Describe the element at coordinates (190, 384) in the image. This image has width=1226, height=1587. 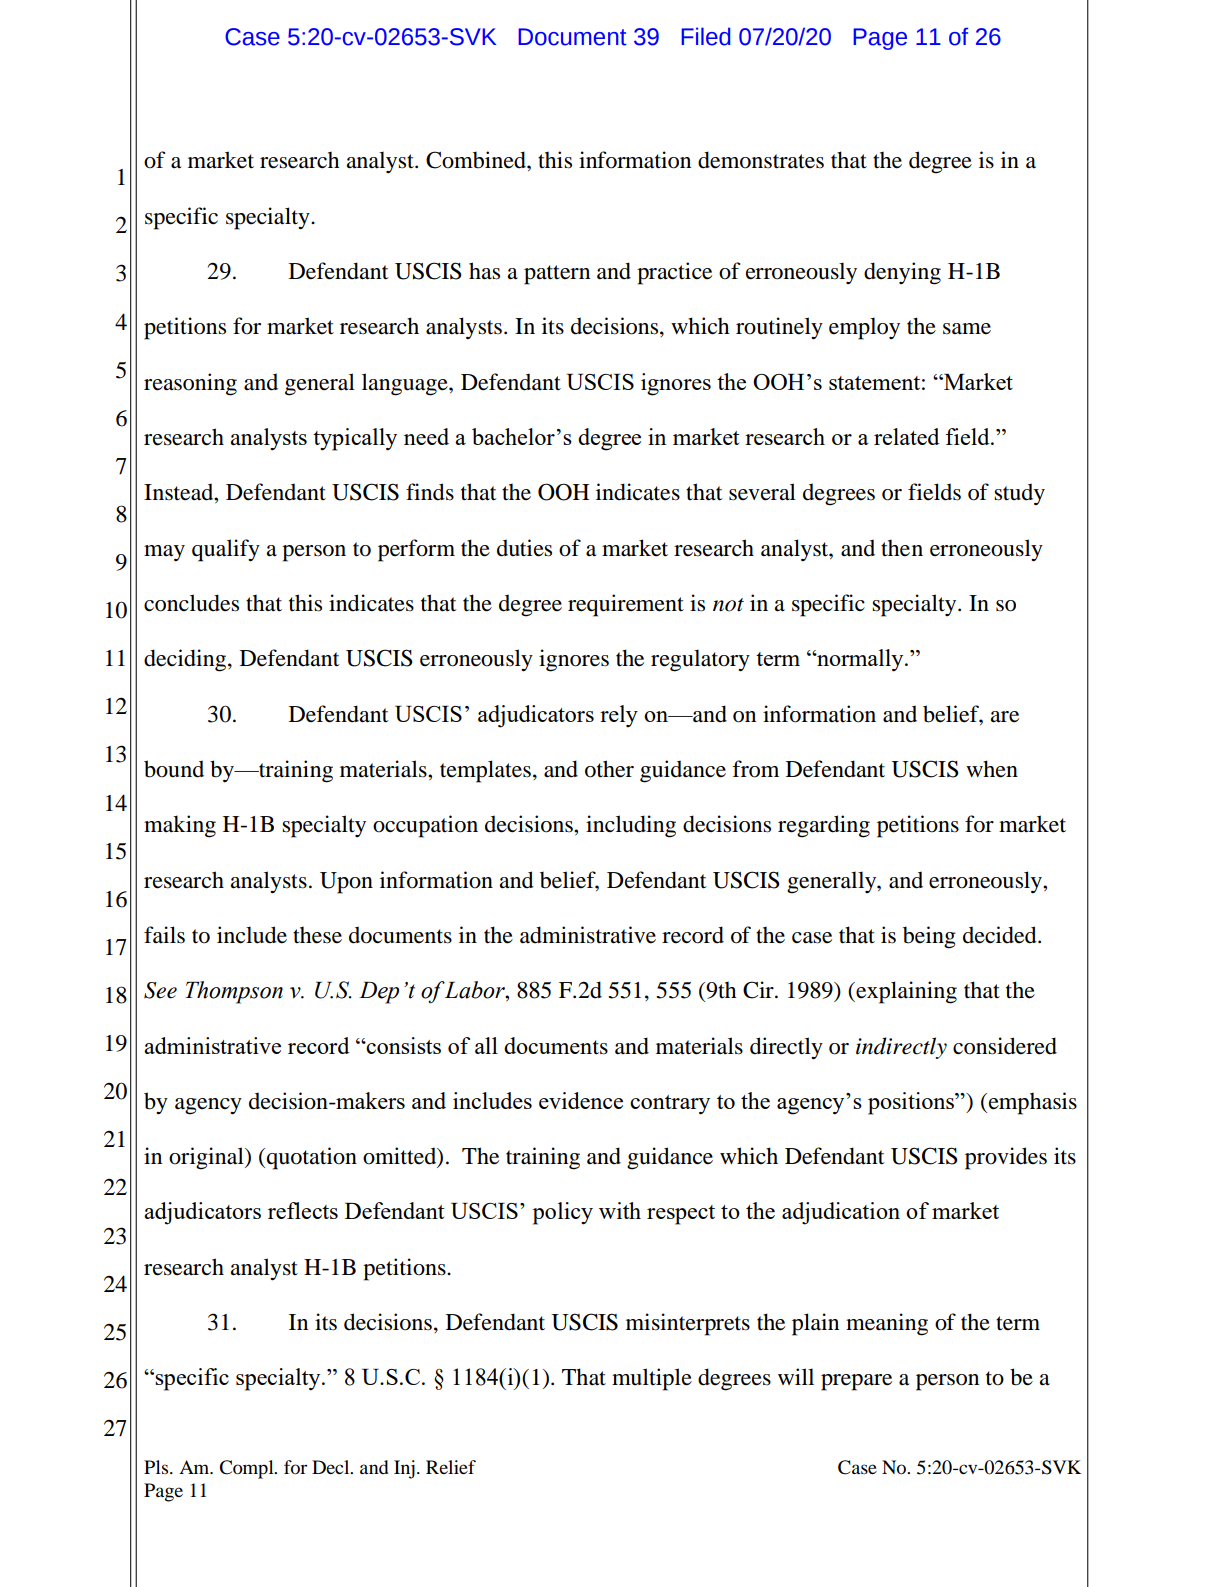
I see `reasoning` at that location.
